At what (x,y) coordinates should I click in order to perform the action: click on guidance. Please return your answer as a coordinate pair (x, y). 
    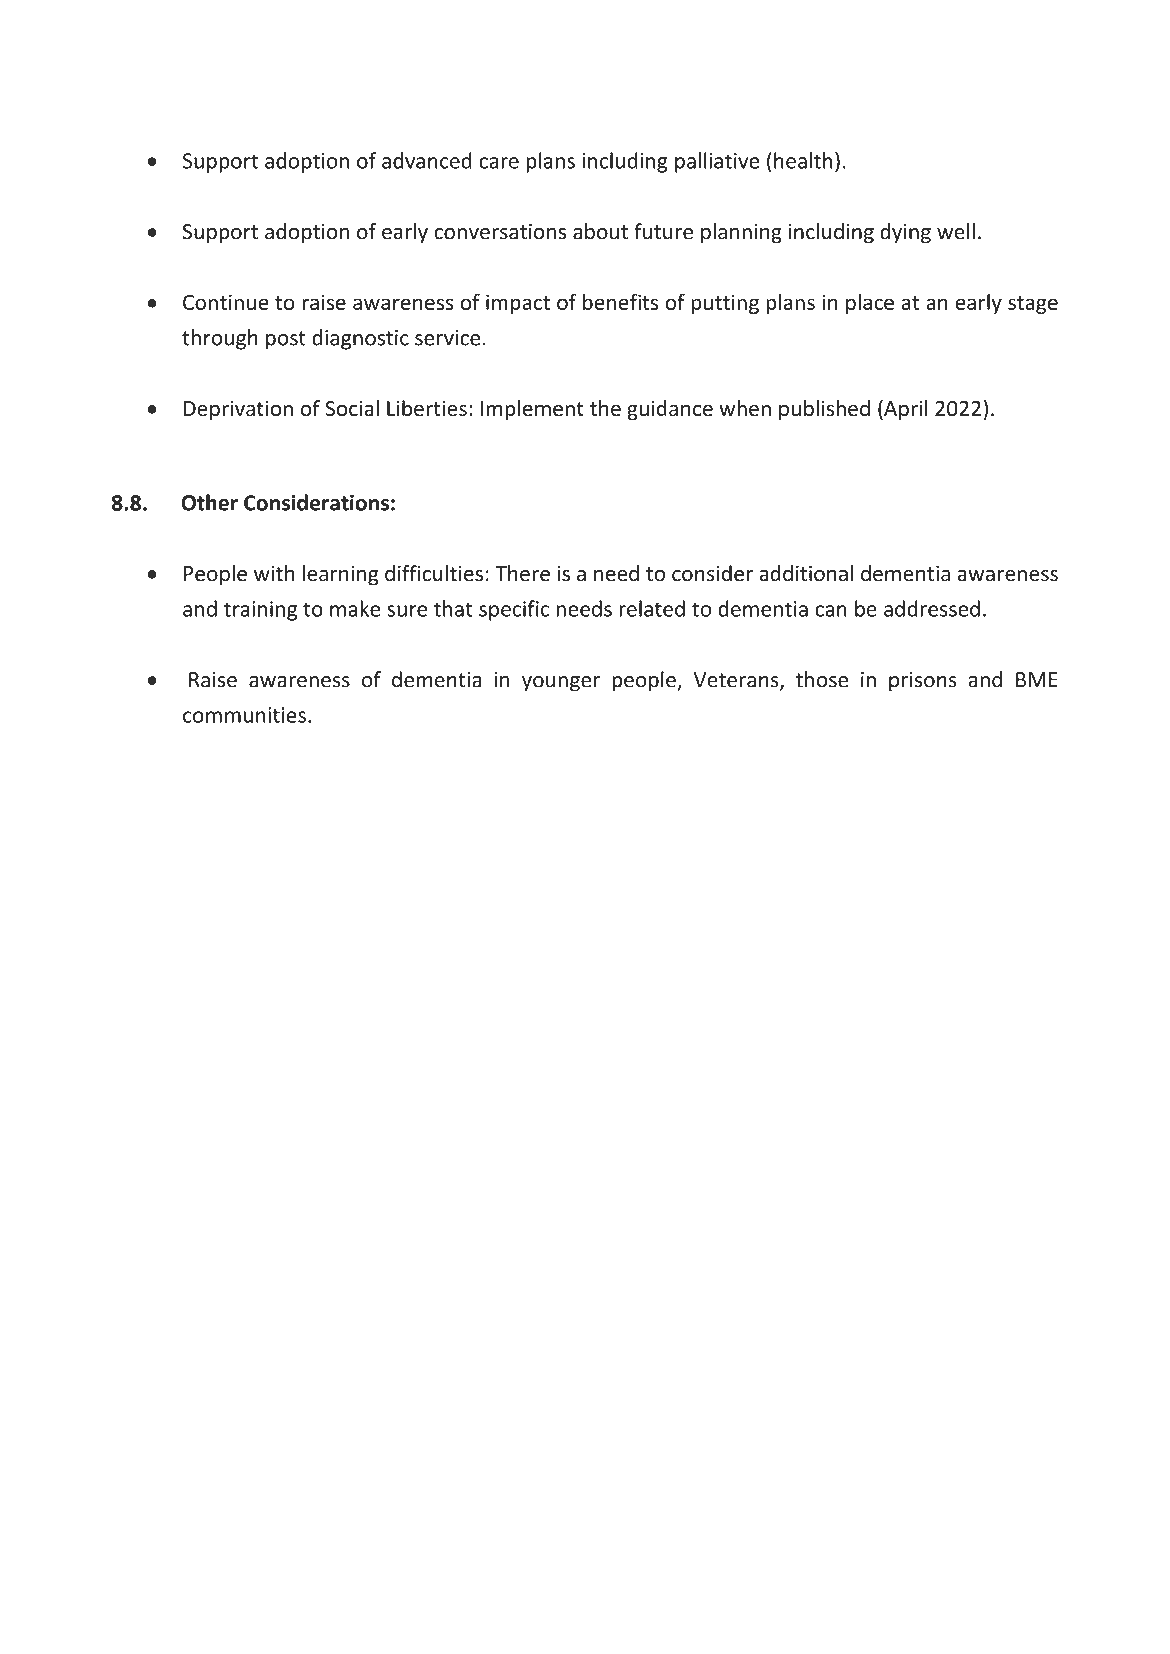
    Looking at the image, I should click on (670, 410).
